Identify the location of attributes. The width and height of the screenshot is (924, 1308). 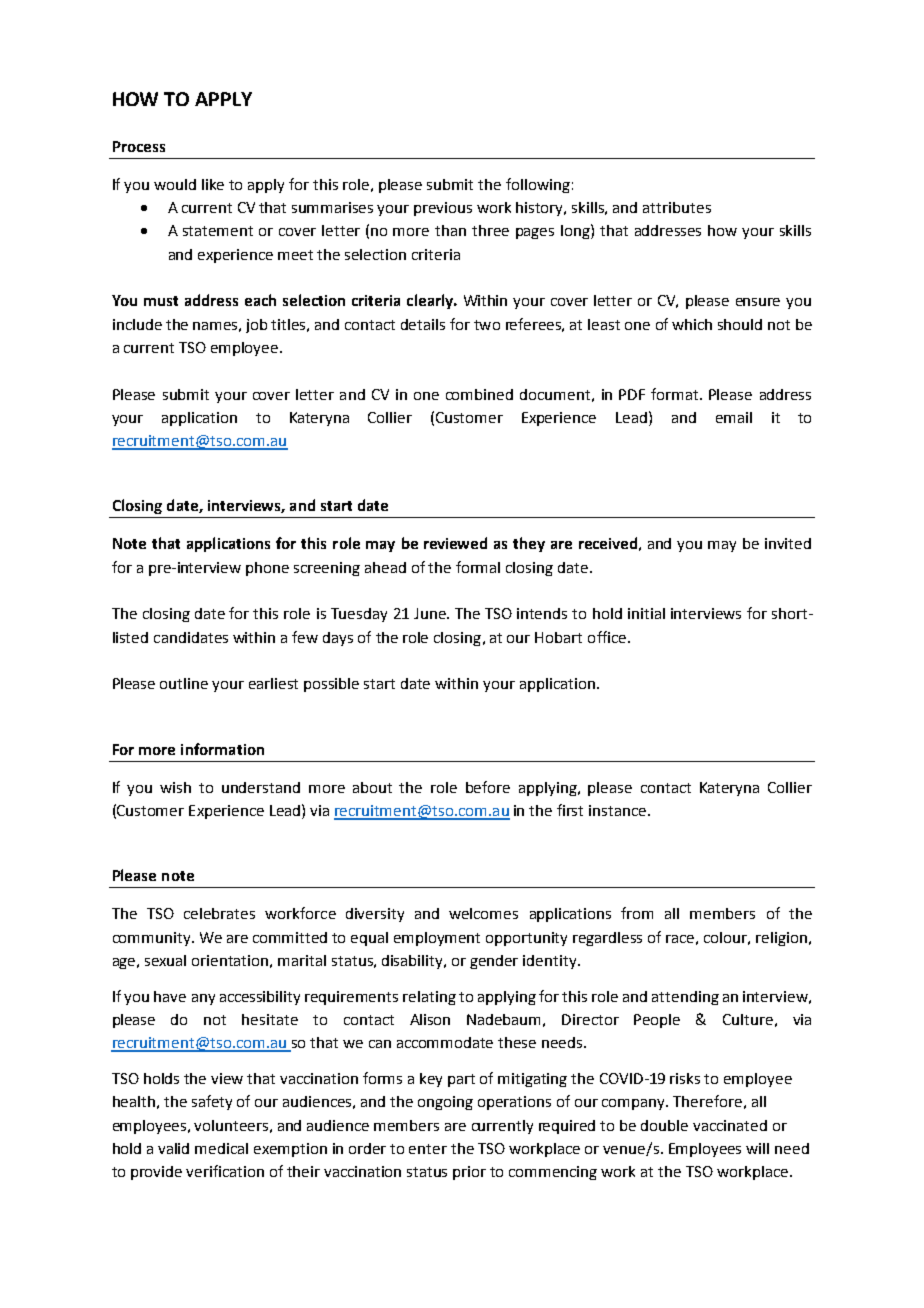
(677, 207).
